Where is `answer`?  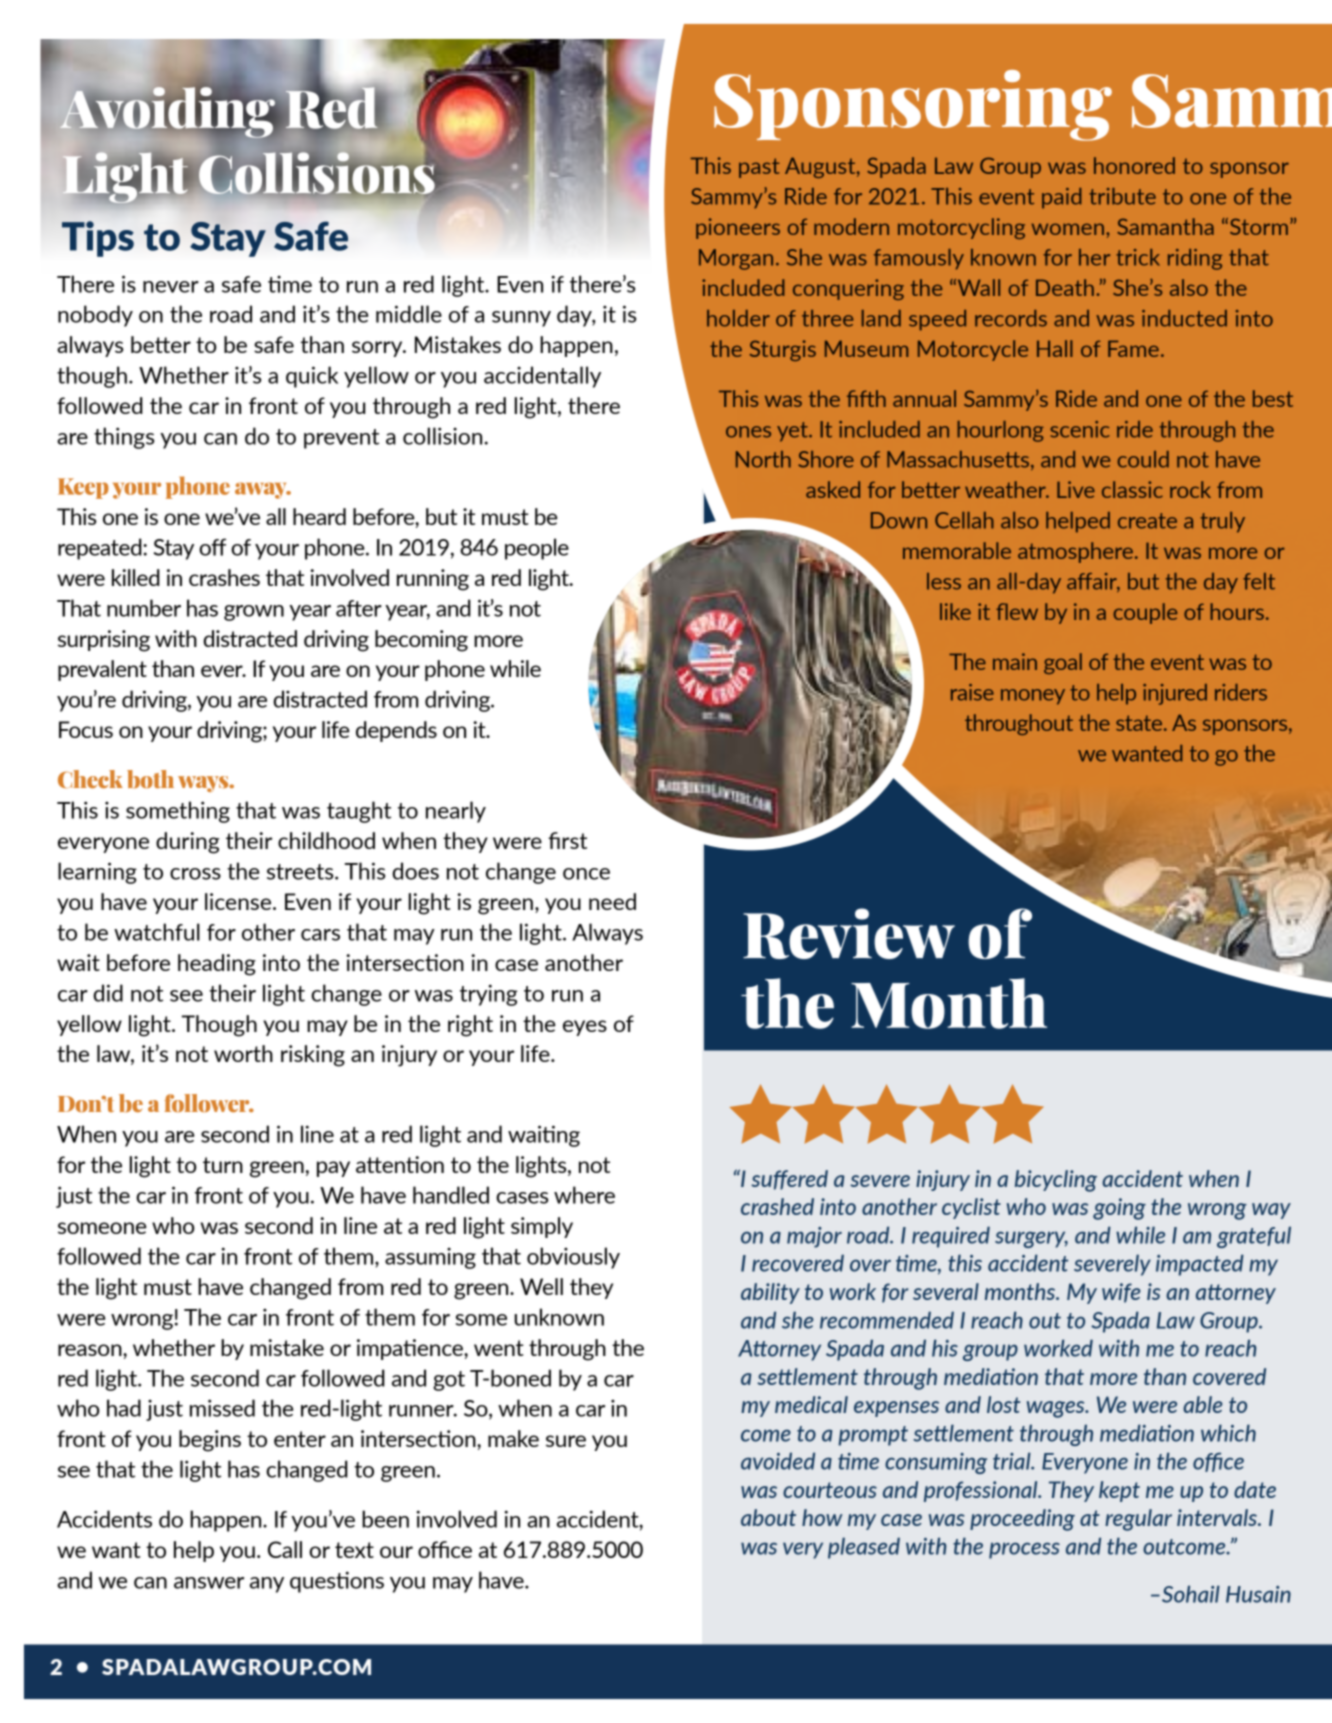
answer is located at coordinates (209, 1583).
